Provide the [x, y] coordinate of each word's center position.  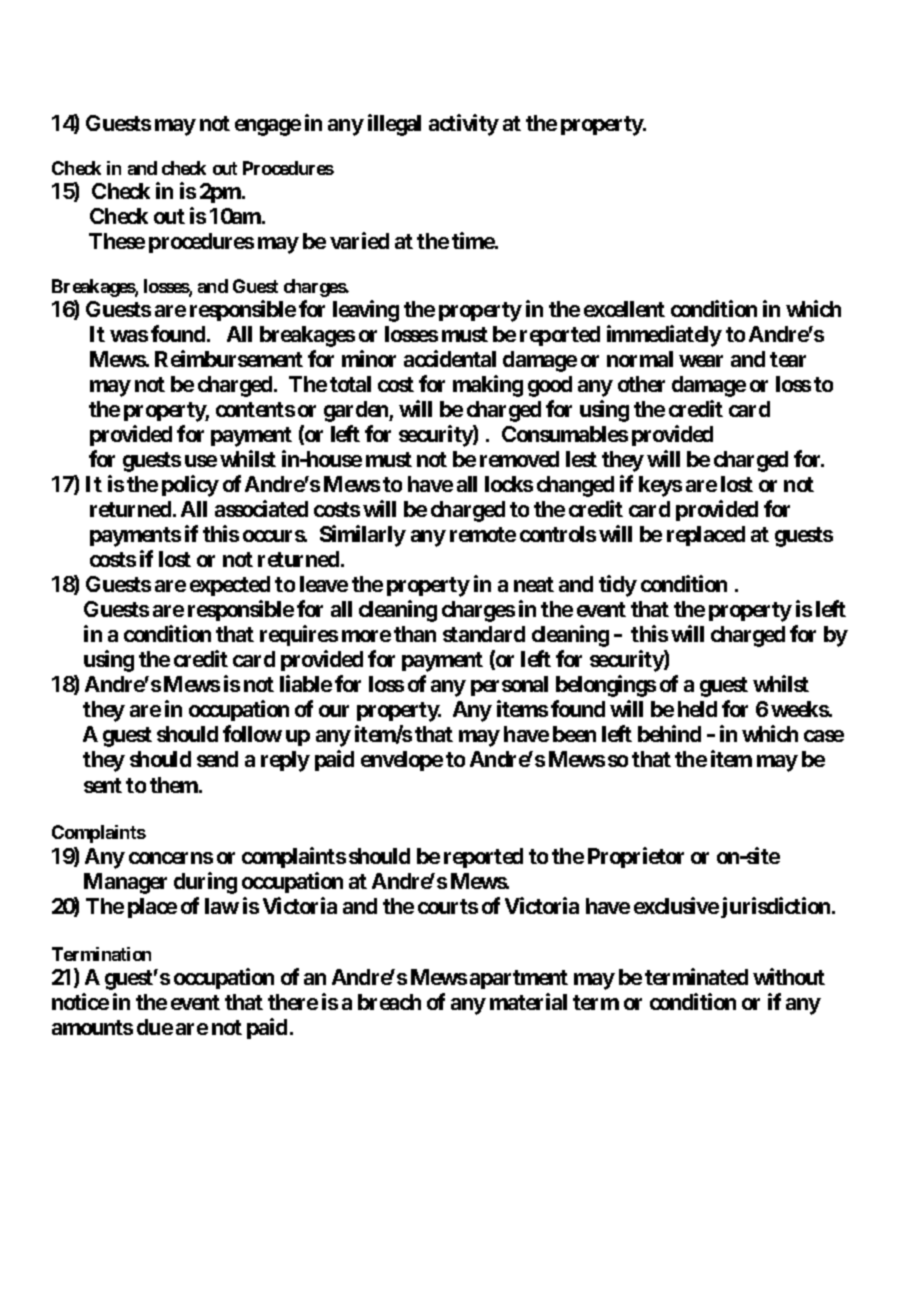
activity [464, 125]
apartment [519, 979]
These [117, 241]
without [789, 976]
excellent [624, 309]
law [222, 906]
